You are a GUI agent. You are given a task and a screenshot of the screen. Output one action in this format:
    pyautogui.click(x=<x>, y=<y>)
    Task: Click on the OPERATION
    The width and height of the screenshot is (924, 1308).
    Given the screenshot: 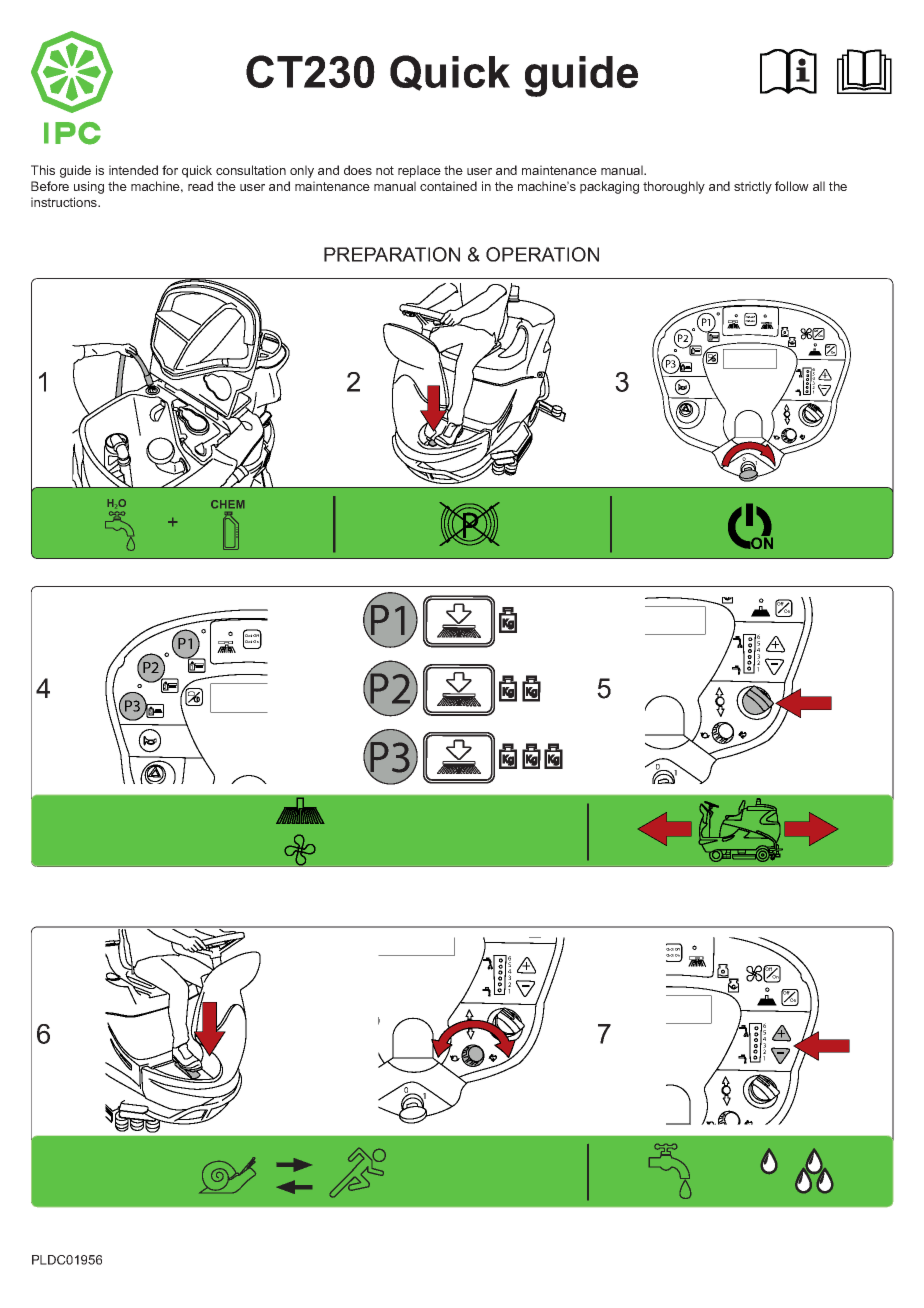 What is the action you would take?
    pyautogui.click(x=542, y=254)
